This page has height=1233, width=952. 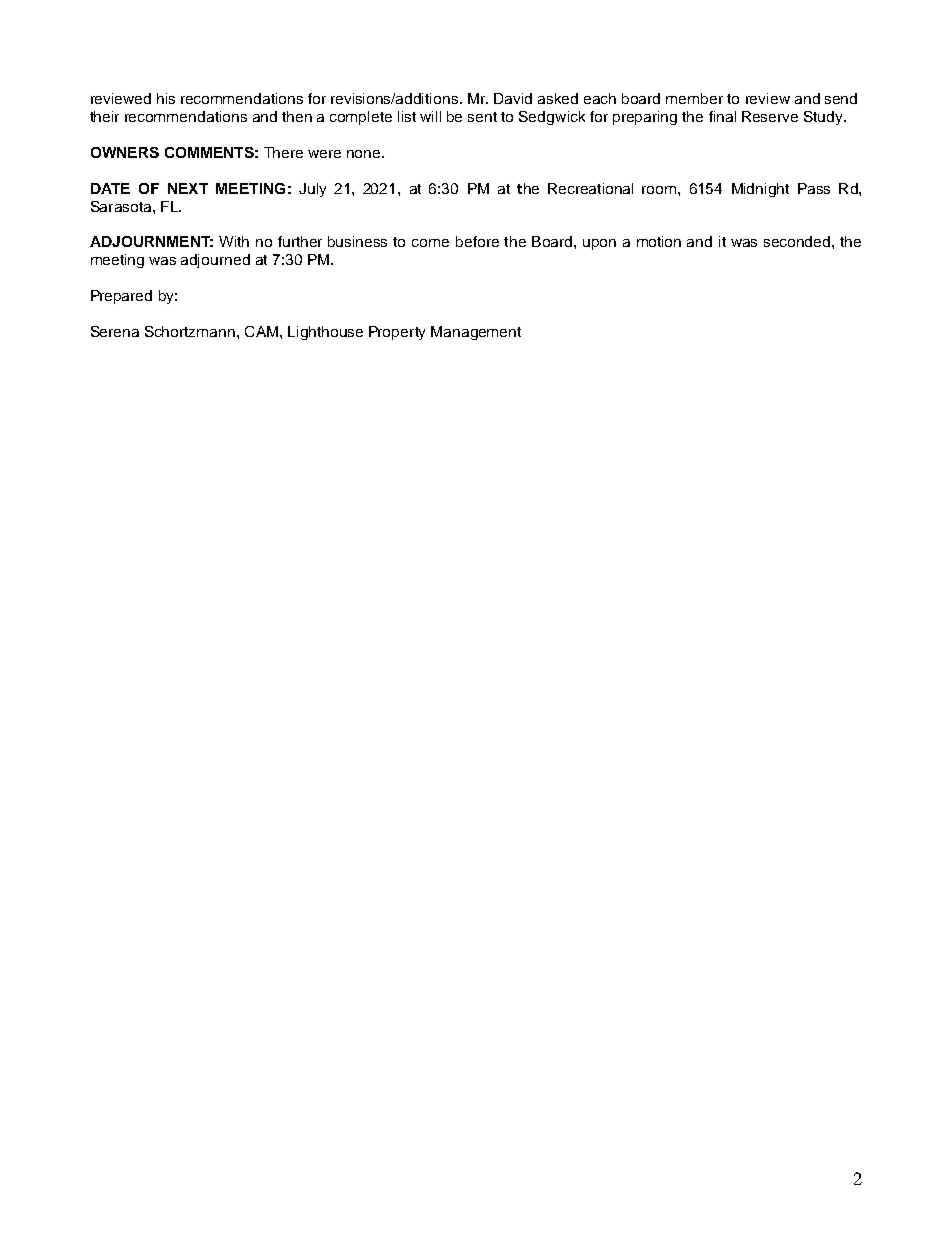 I want to click on his, so click(x=166, y=98).
